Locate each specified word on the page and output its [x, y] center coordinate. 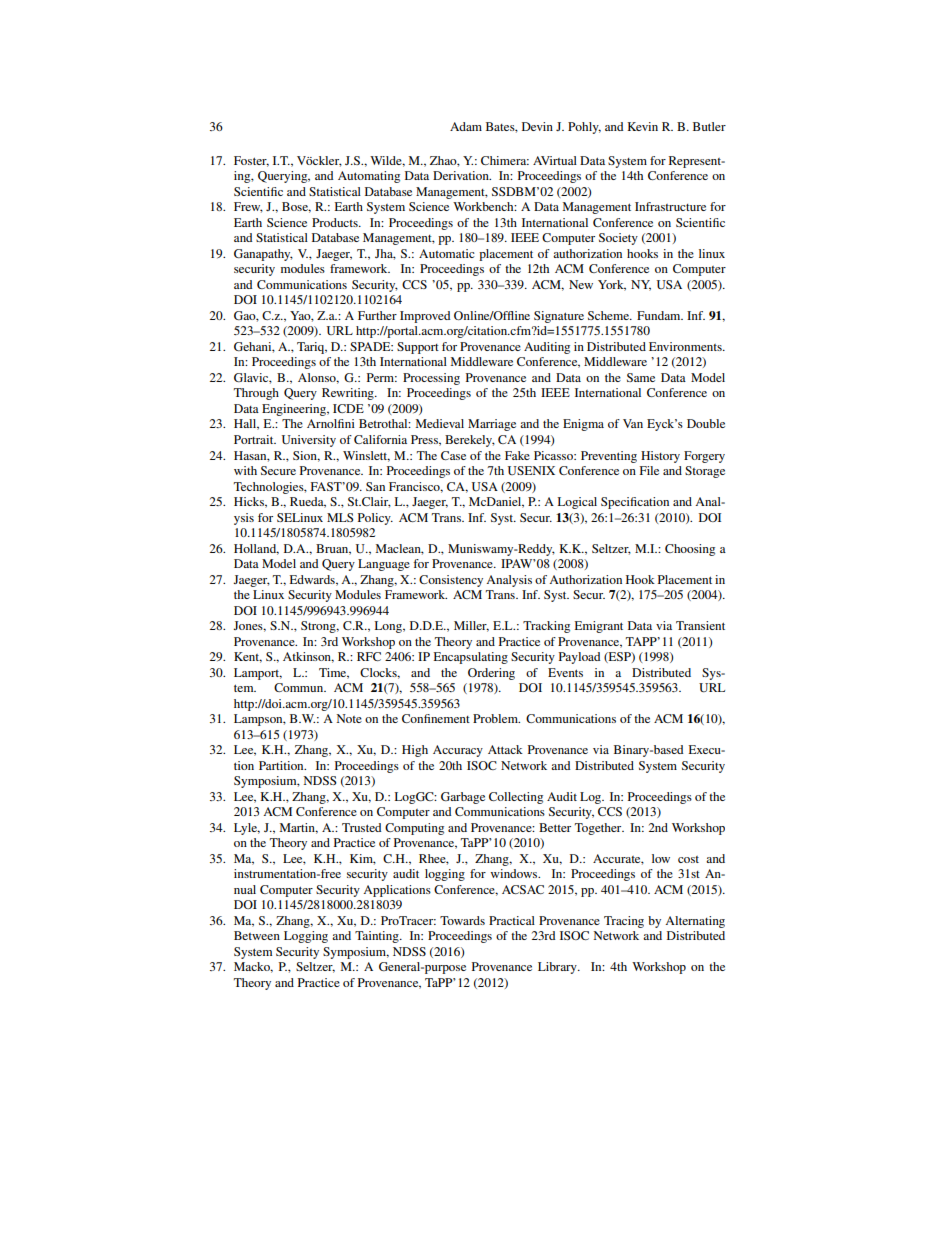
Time [334, 673]
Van [633, 423]
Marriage [492, 425]
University [309, 441]
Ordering [491, 674]
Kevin [642, 126]
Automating [369, 177]
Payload [579, 658]
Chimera [505, 160]
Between [257, 935]
